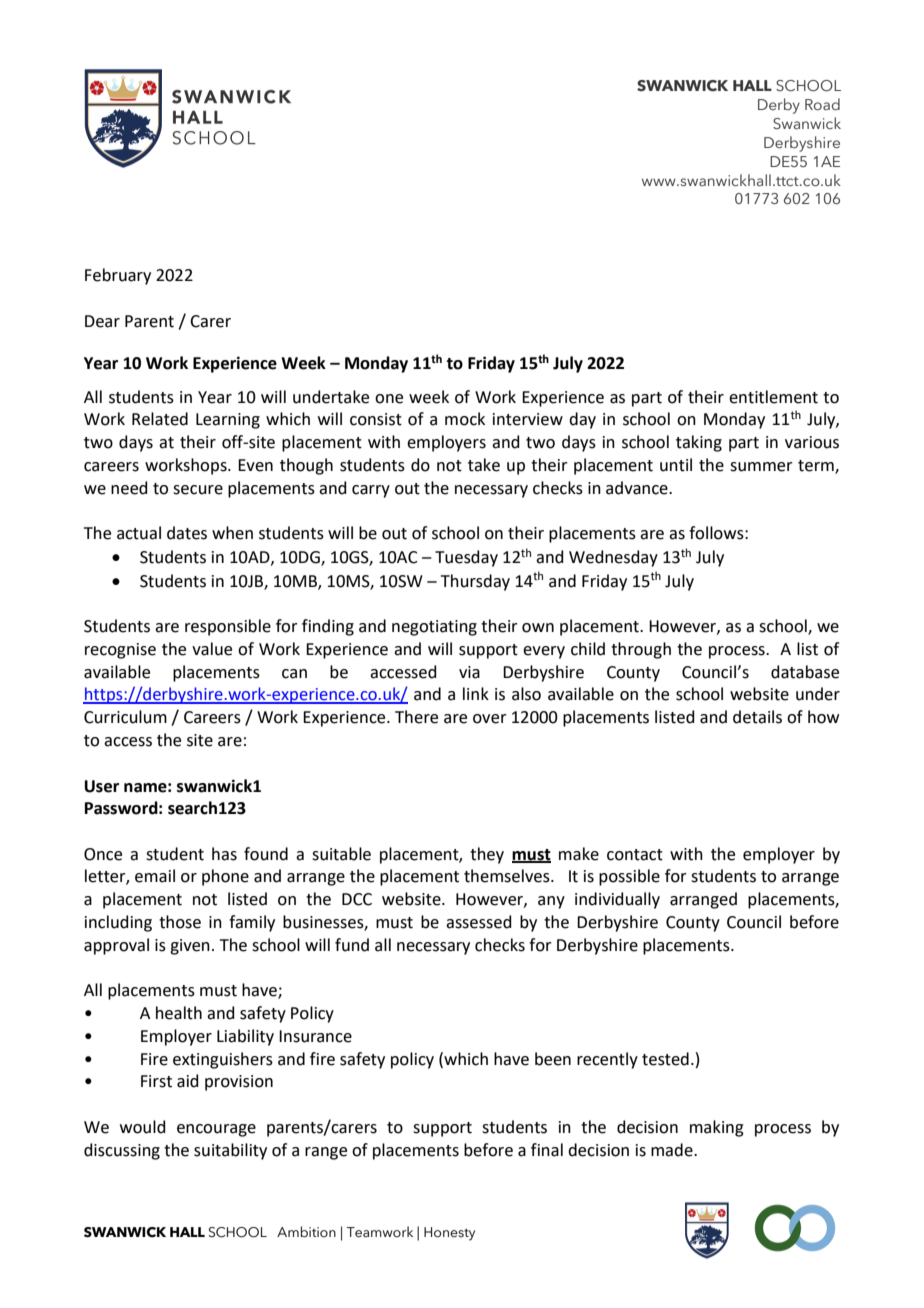 The image size is (924, 1308). What do you see at coordinates (449, 1234) in the document?
I see `Honesty` at bounding box center [449, 1234].
